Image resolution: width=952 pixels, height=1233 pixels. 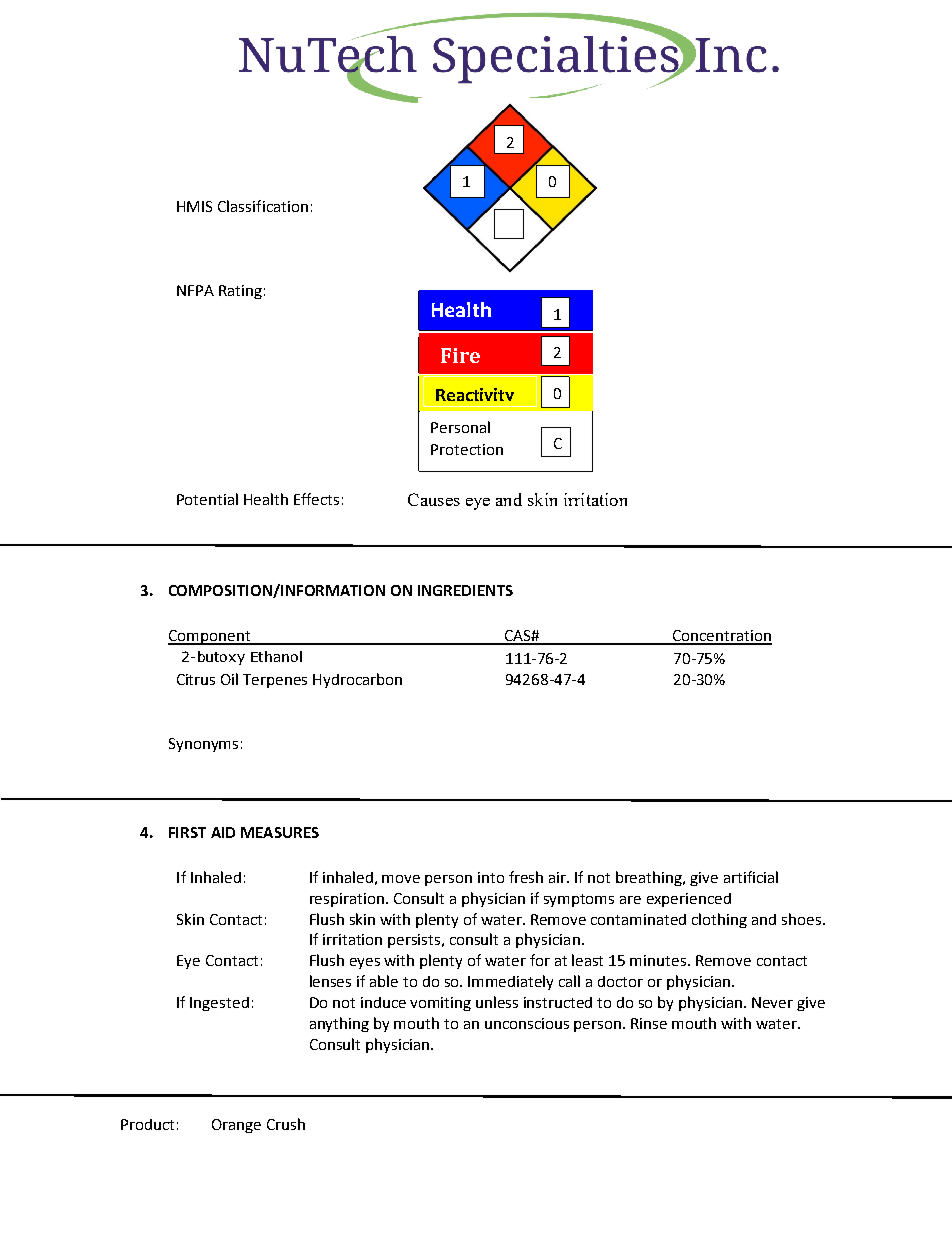 What do you see at coordinates (649, 1023) in the document?
I see `Rinse` at bounding box center [649, 1023].
